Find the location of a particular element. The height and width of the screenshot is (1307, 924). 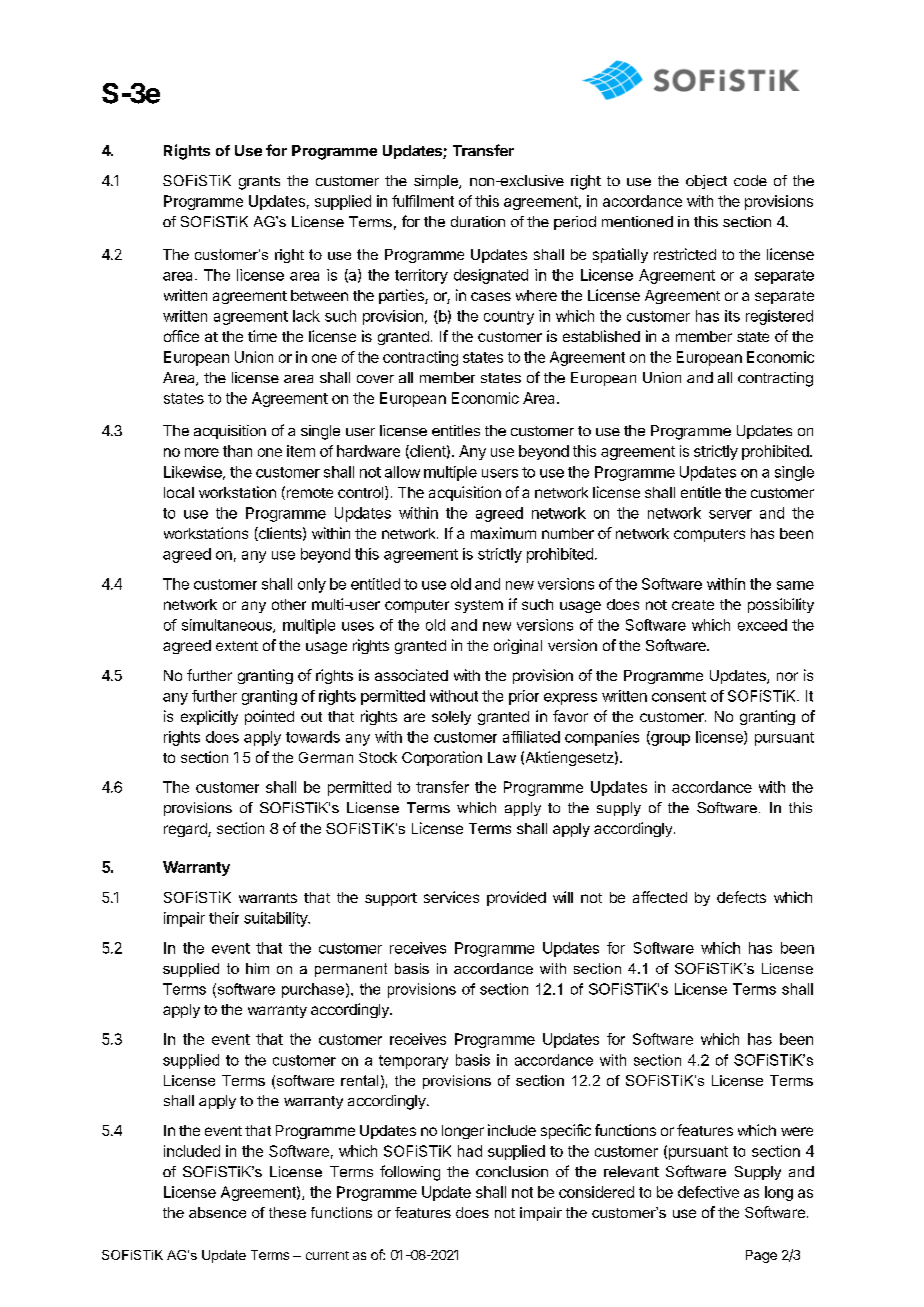

warrants is located at coordinates (268, 898).
